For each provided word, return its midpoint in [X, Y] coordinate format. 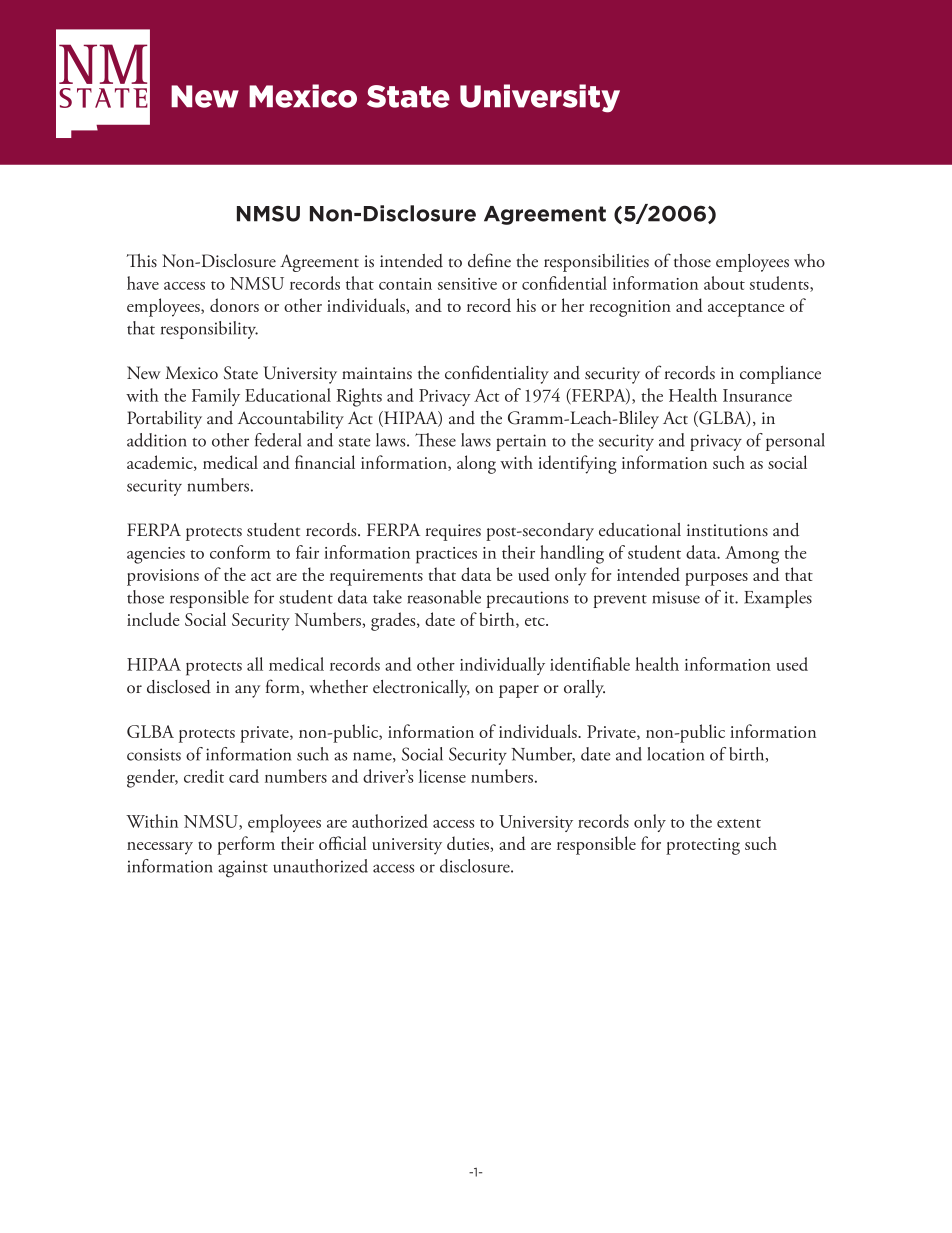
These [435, 440]
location [675, 754]
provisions [163, 577]
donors [234, 305]
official [343, 843]
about [724, 283]
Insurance [757, 395]
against [243, 869]
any [247, 691]
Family [216, 397]
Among [752, 555]
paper [519, 691]
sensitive [467, 284]
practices [446, 555]
